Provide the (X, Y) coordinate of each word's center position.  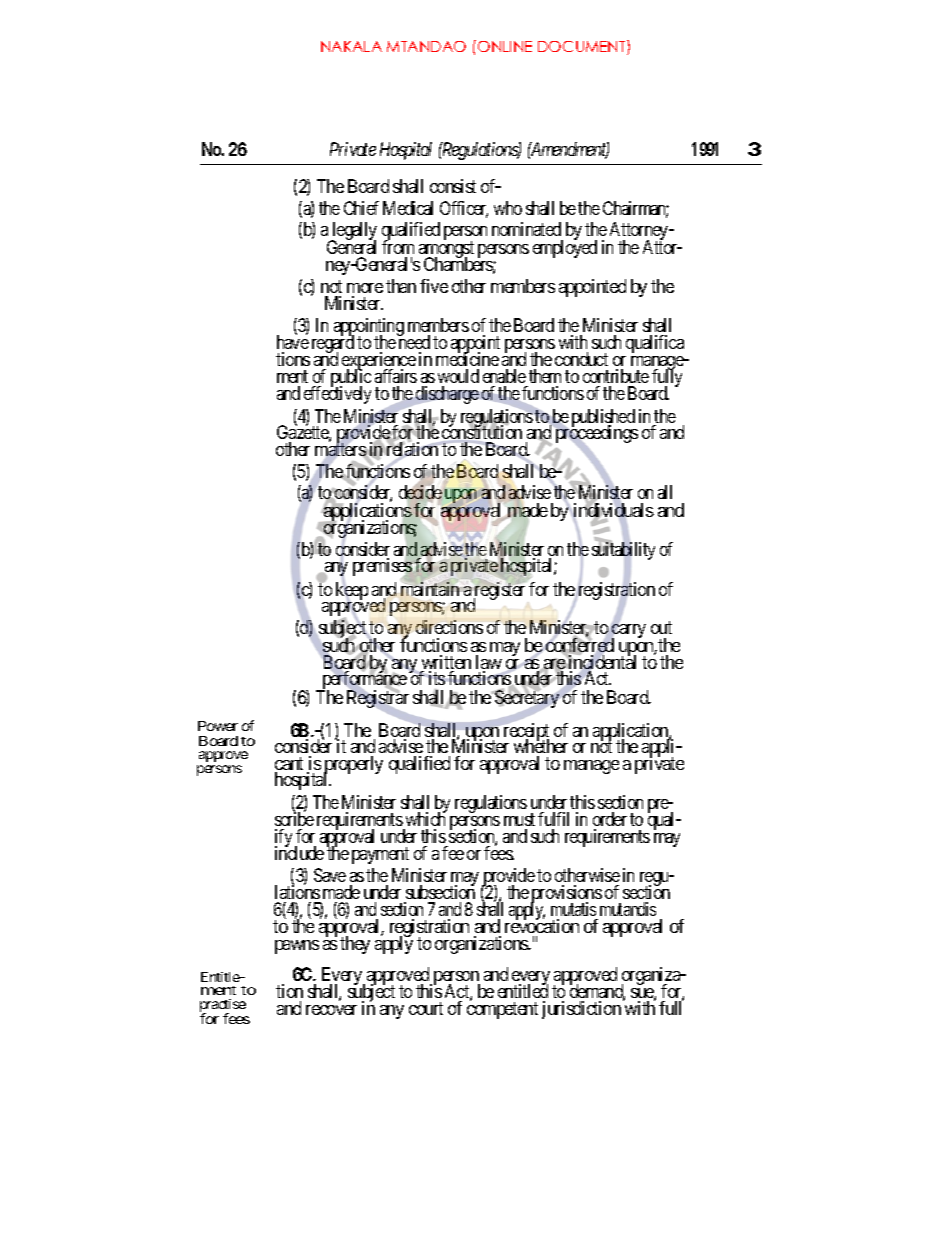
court (426, 1008)
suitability (623, 552)
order (610, 819)
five (434, 286)
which (426, 818)
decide (421, 493)
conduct (581, 359)
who (508, 208)
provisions (566, 895)
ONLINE (505, 46)
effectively (337, 394)
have (293, 341)
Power (218, 726)
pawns (297, 947)
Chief (361, 208)
